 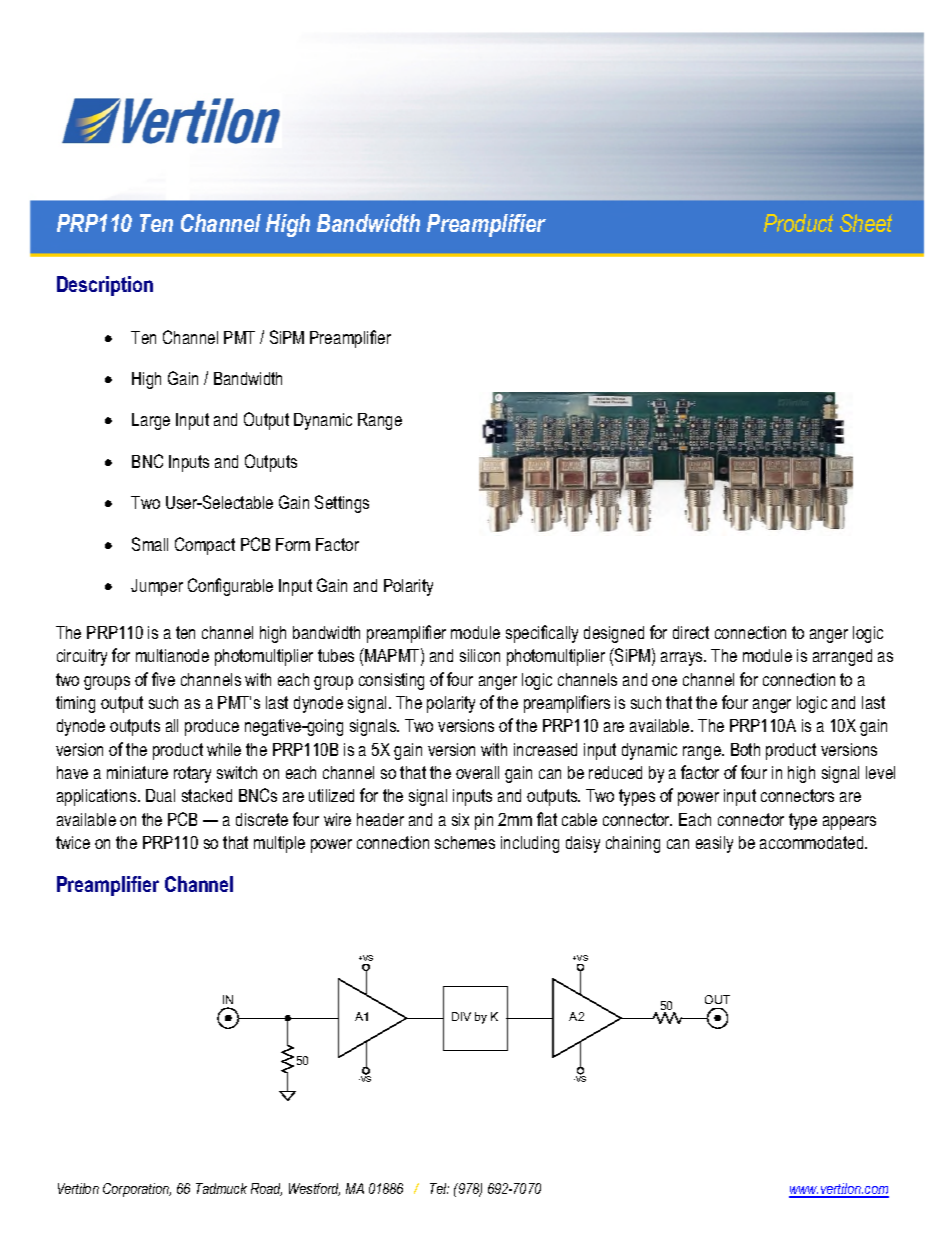 I want to click on specifically, so click(x=542, y=634).
